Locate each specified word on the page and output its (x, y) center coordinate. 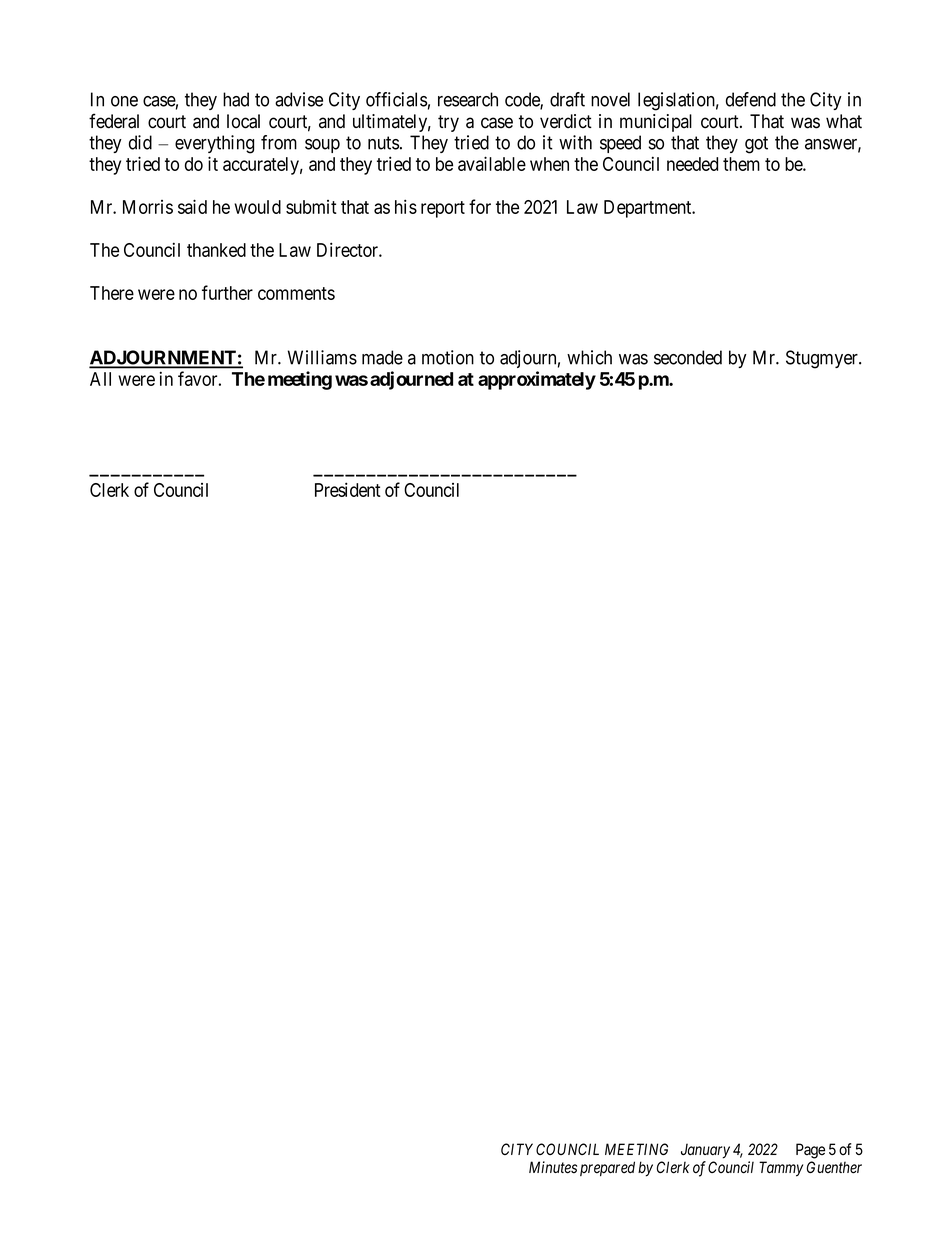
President (348, 489)
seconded (688, 357)
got (756, 145)
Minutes (553, 1167)
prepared (607, 1168)
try (448, 123)
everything (214, 144)
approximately (537, 380)
